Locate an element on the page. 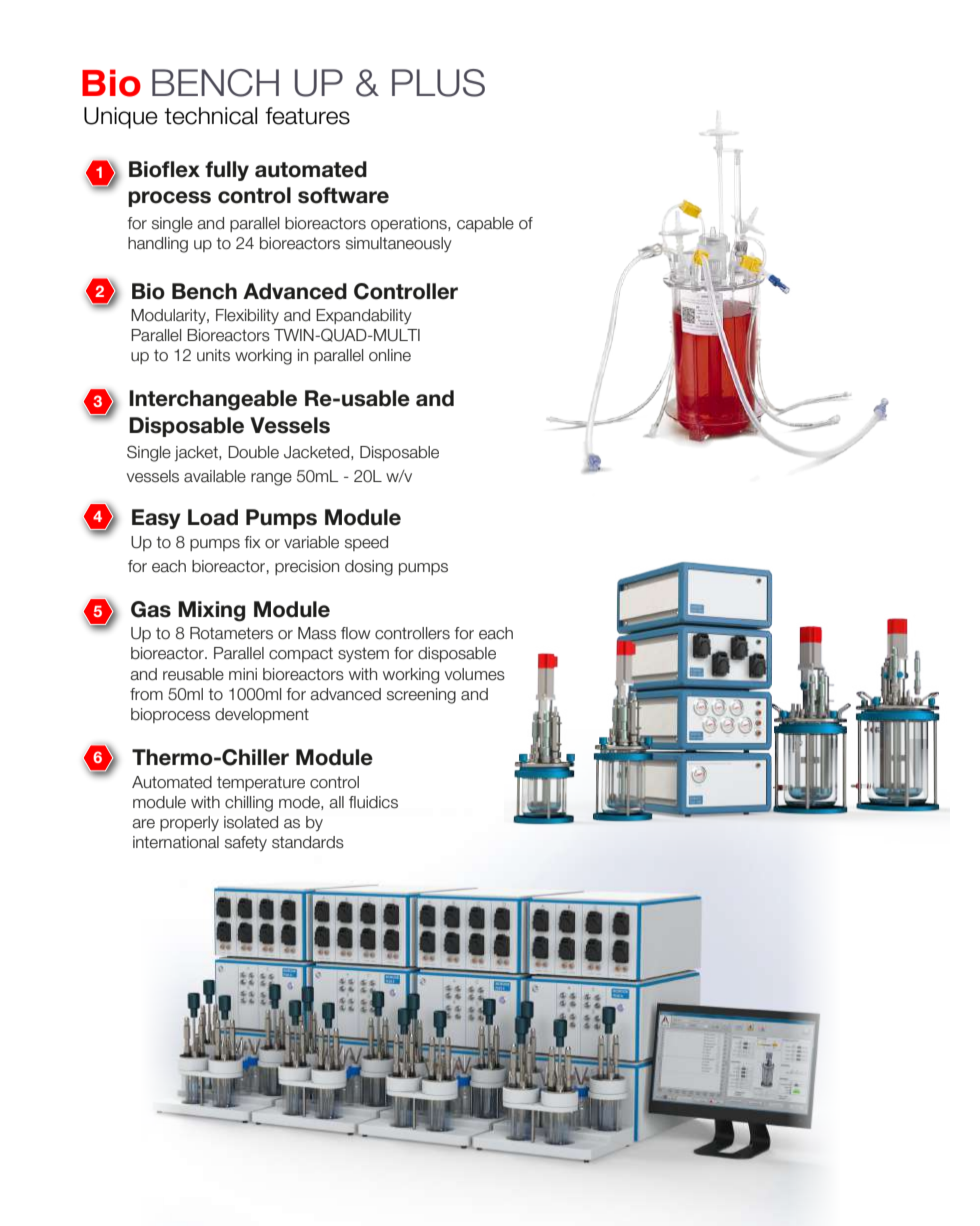  Unique is located at coordinates (121, 118).
